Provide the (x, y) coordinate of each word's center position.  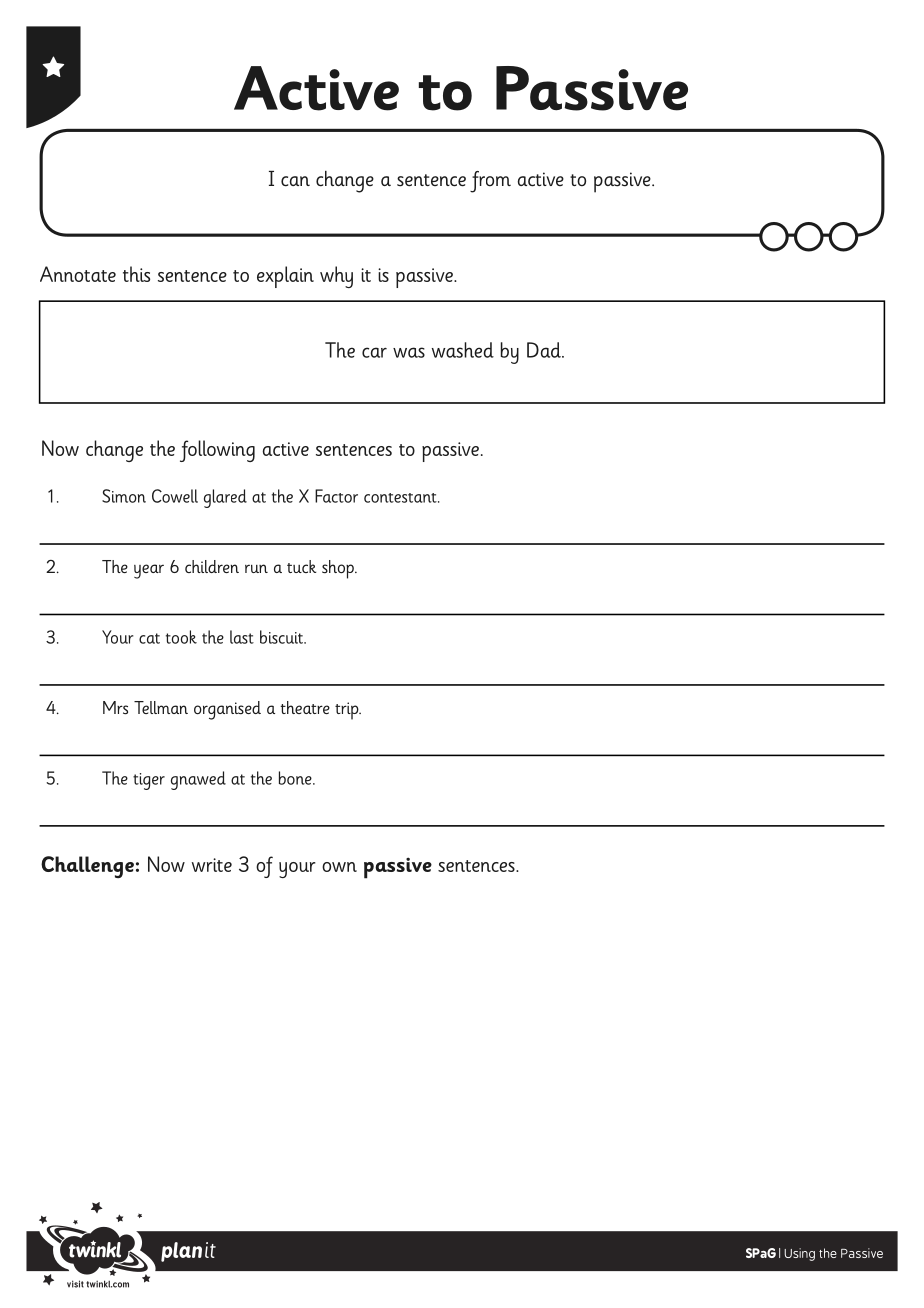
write (212, 865)
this (136, 274)
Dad (545, 350)
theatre (305, 707)
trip (348, 711)
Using (799, 1254)
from (490, 182)
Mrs (115, 708)
